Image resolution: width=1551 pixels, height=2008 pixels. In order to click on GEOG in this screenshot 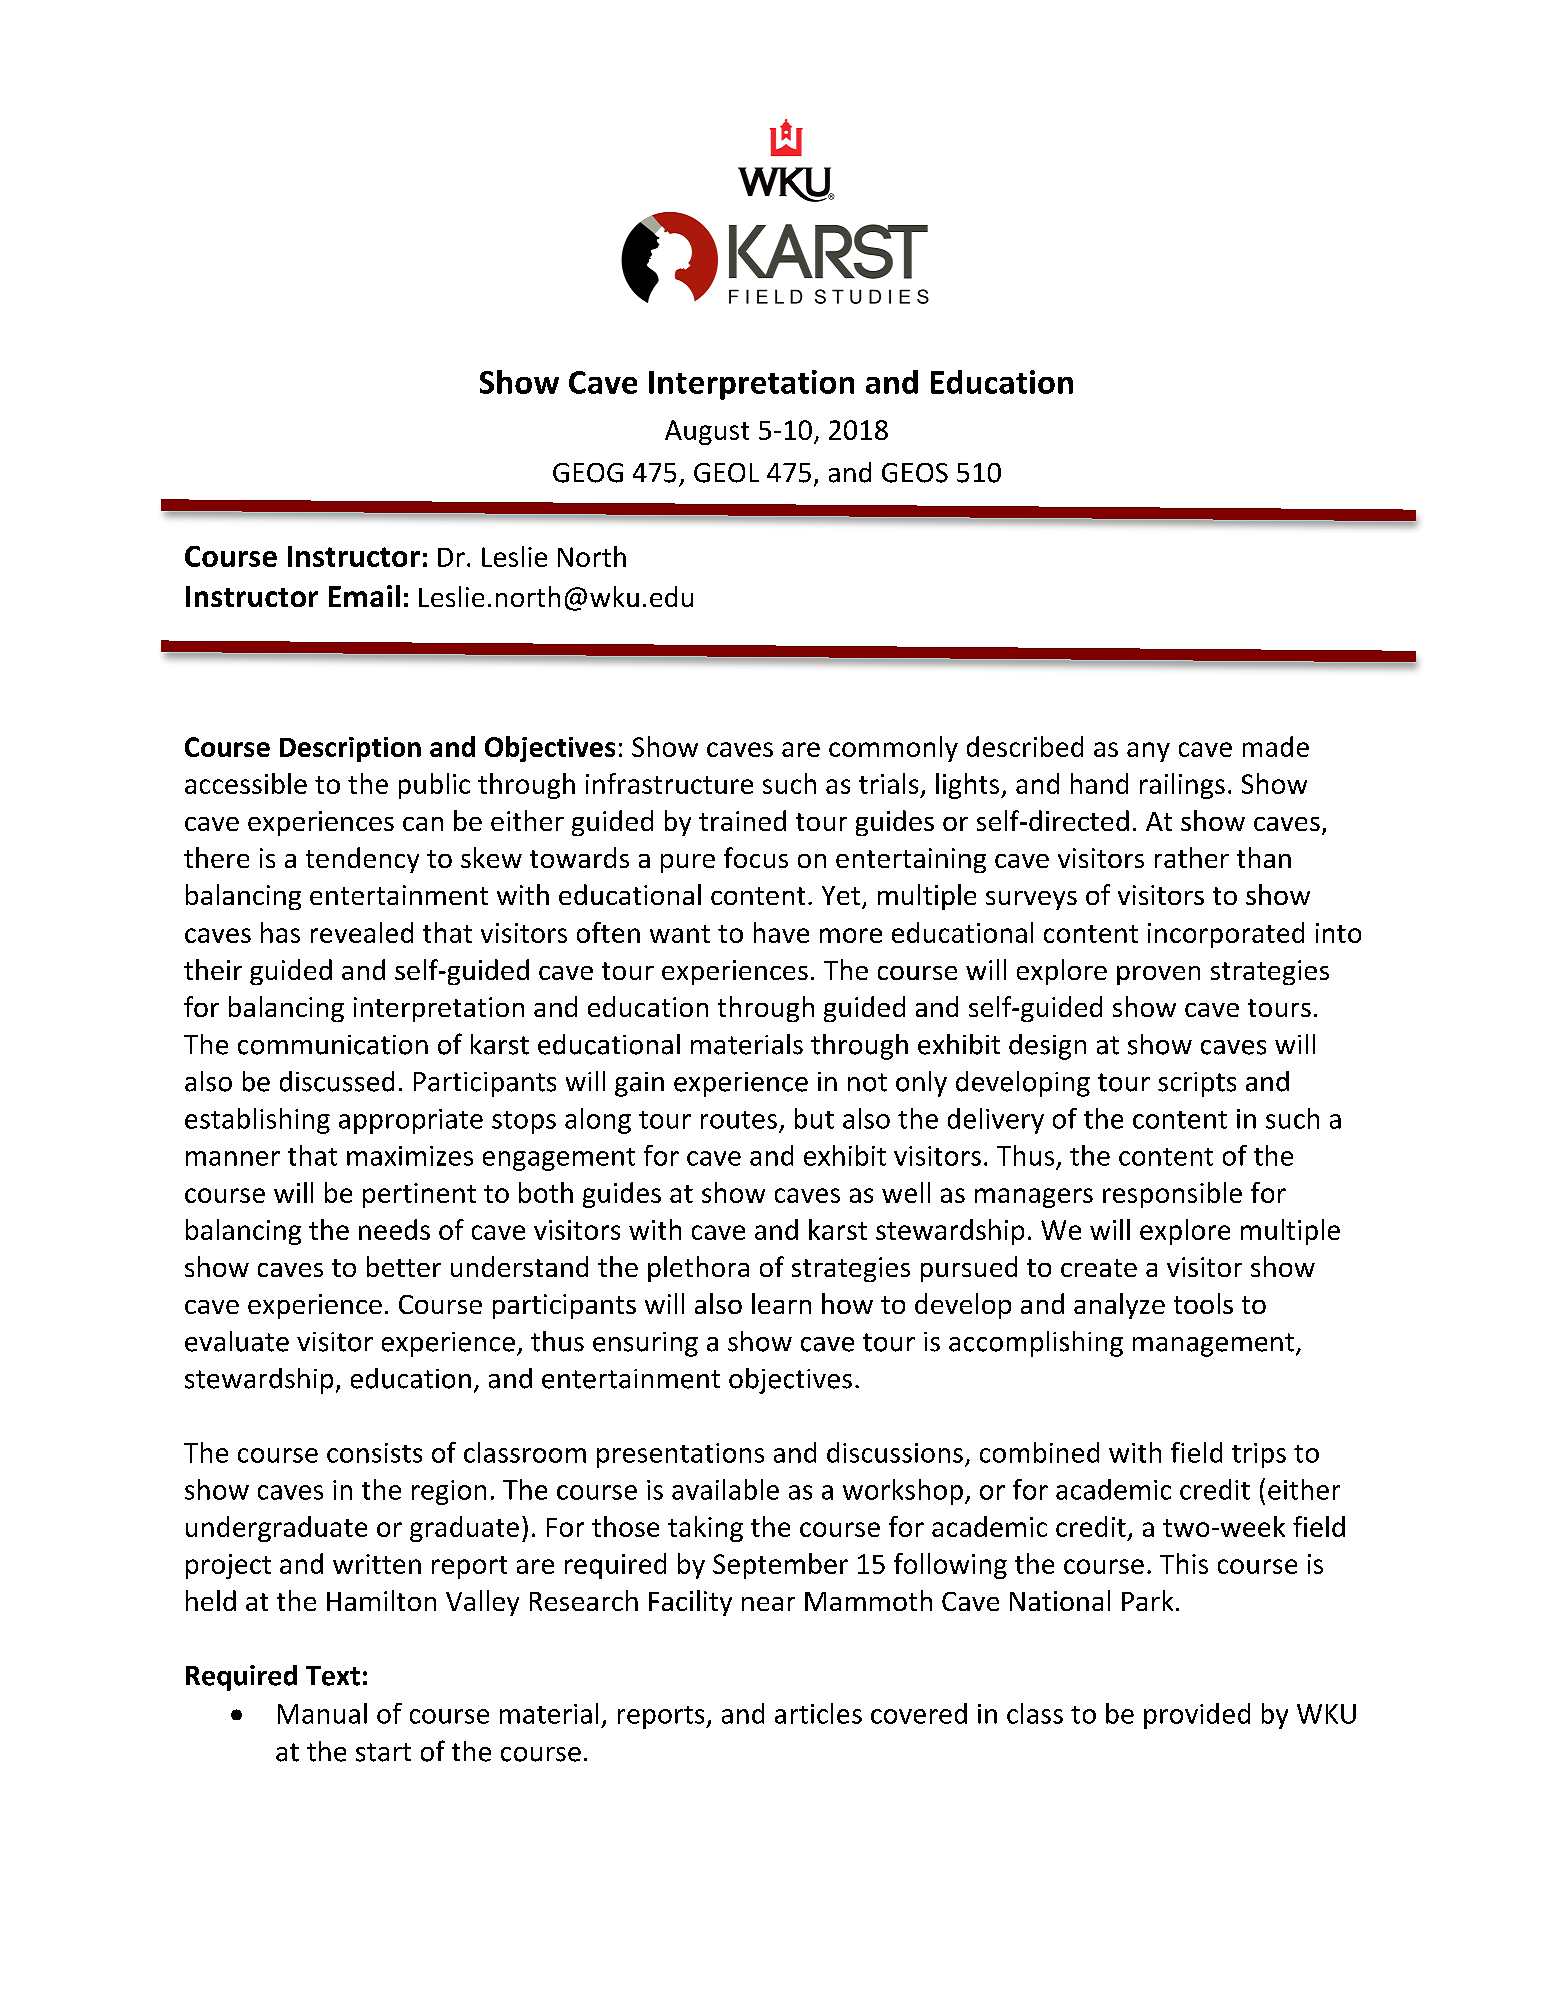, I will do `click(588, 473)`.
